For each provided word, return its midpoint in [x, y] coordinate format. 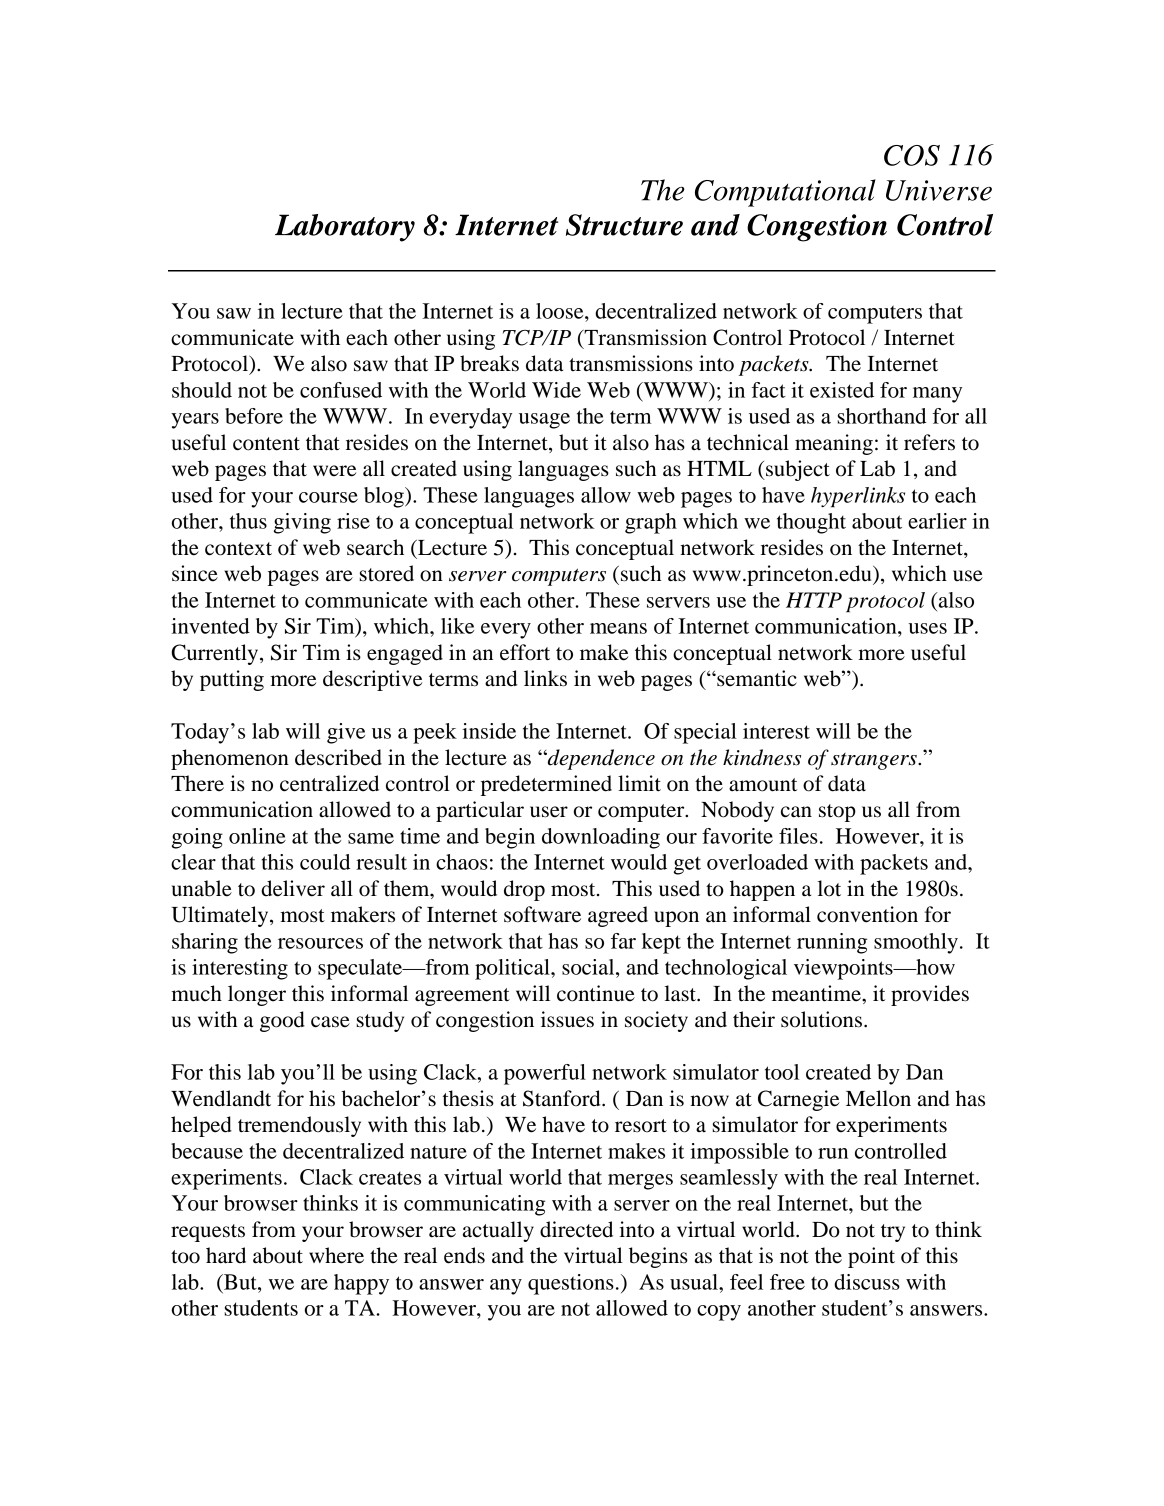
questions [571, 1284]
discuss [867, 1282]
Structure [624, 225]
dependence [600, 759]
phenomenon [230, 759]
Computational [785, 193]
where [336, 1255]
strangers [875, 761]
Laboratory [345, 228]
